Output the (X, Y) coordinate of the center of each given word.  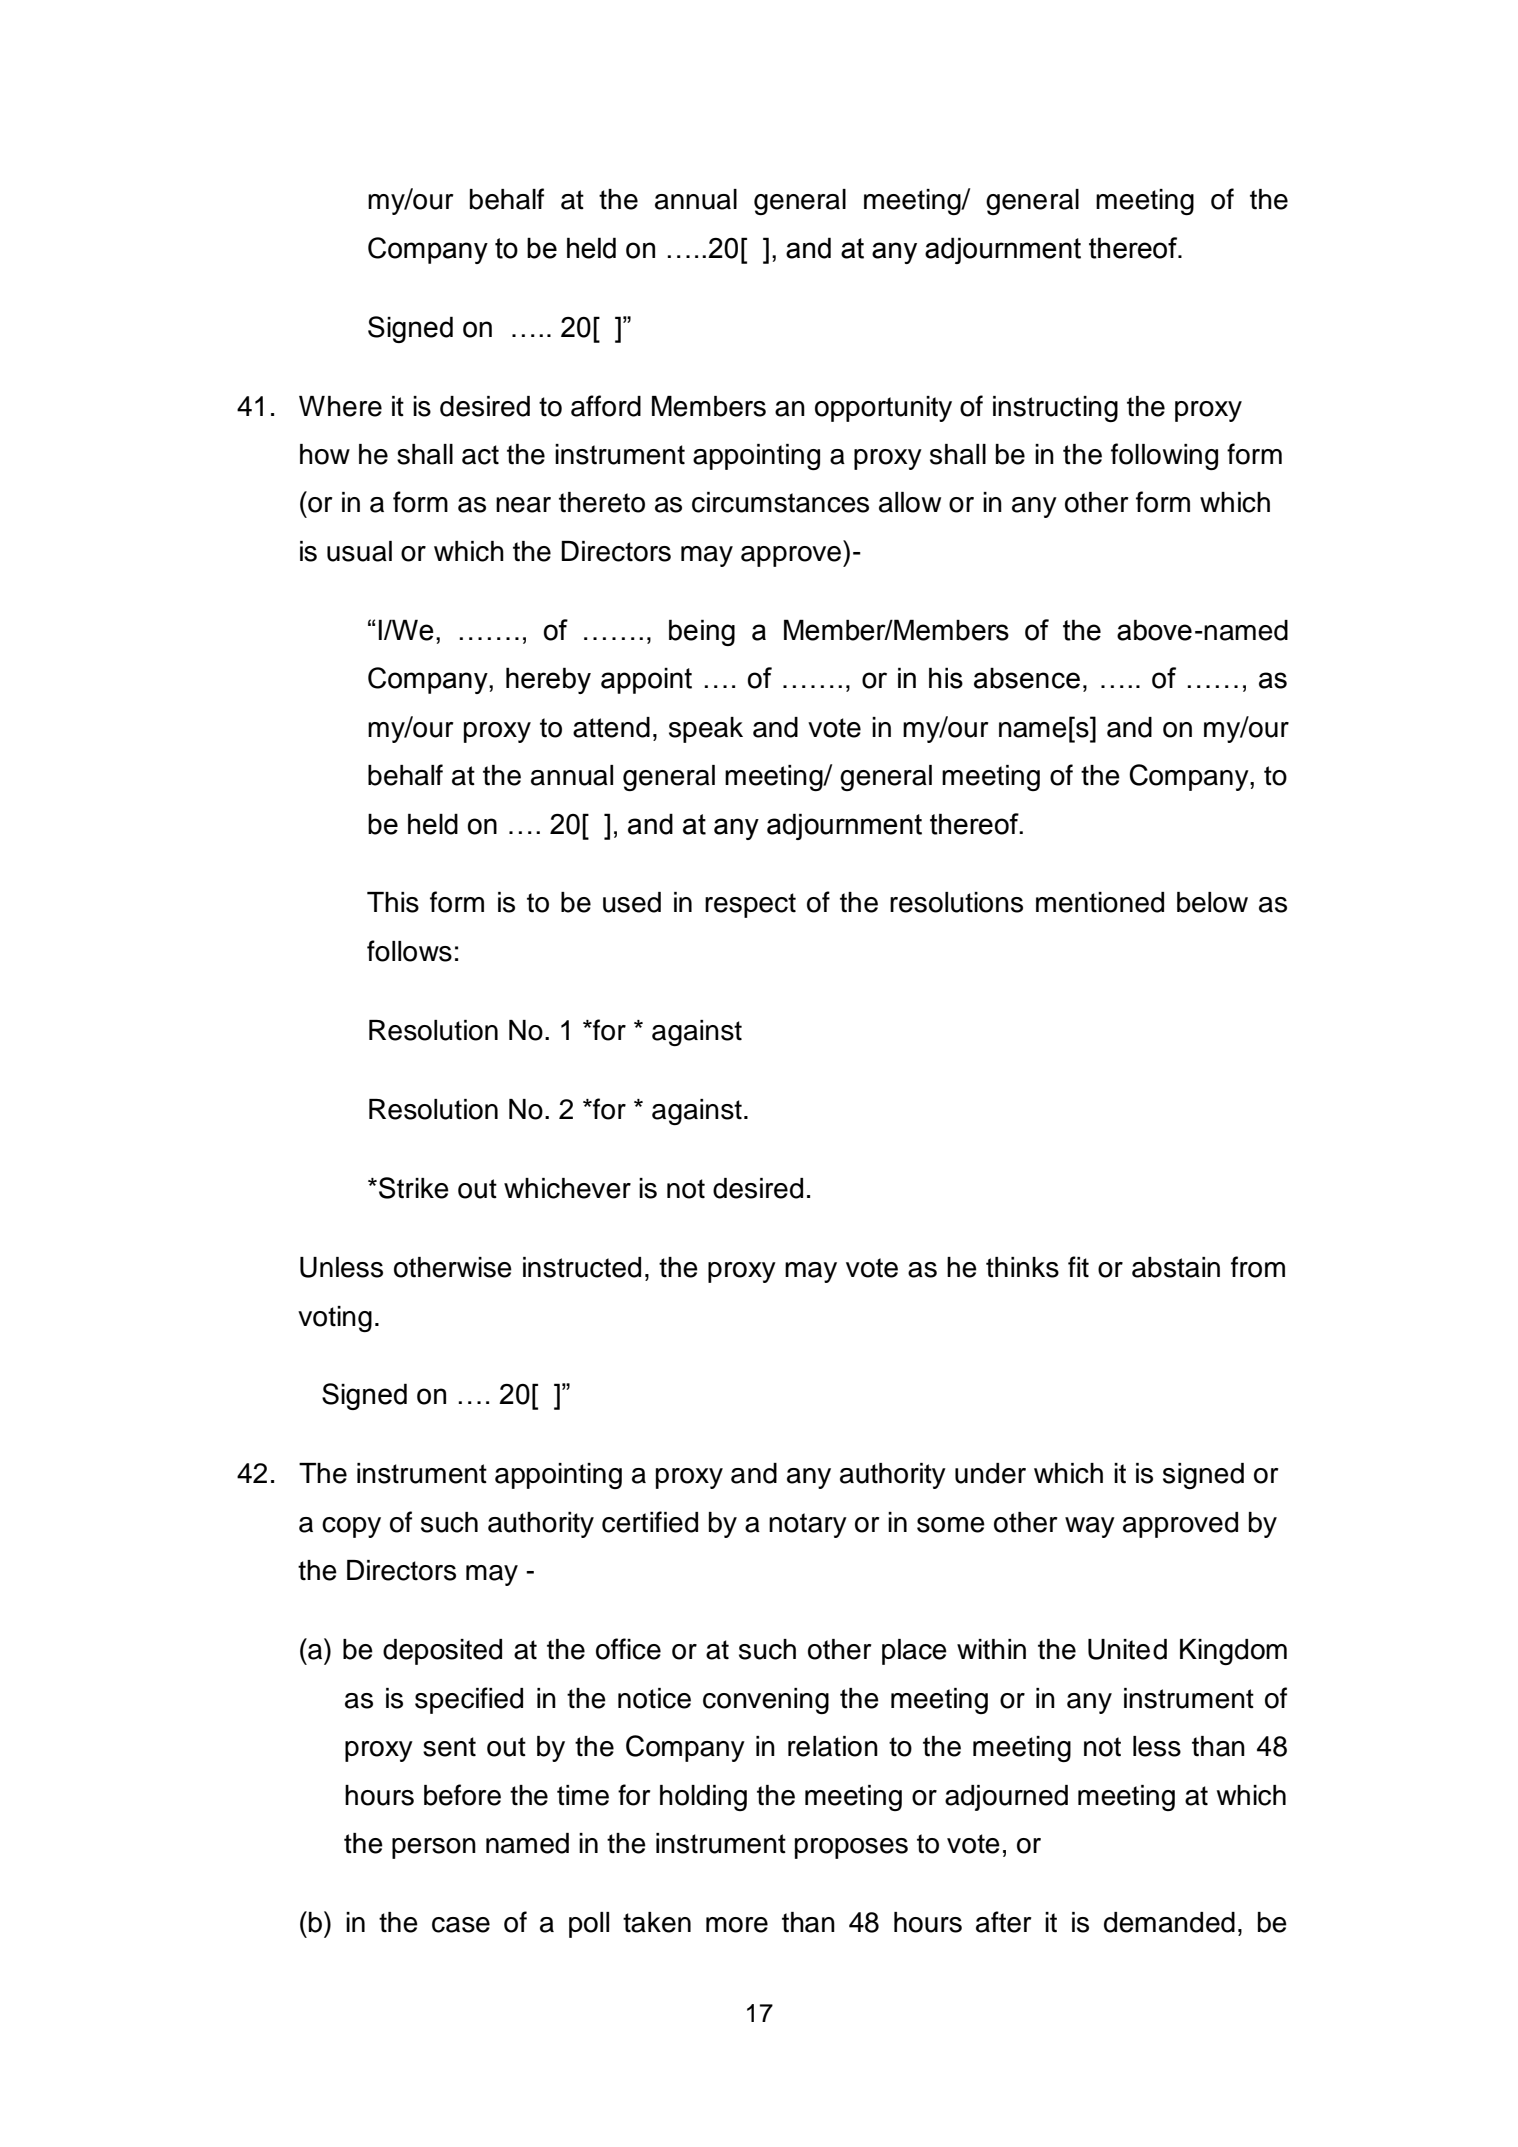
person (434, 1848)
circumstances (780, 502)
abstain (1176, 1267)
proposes (851, 1848)
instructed (582, 1267)
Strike (414, 1188)
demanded (1169, 1922)
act (480, 455)
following (1164, 456)
